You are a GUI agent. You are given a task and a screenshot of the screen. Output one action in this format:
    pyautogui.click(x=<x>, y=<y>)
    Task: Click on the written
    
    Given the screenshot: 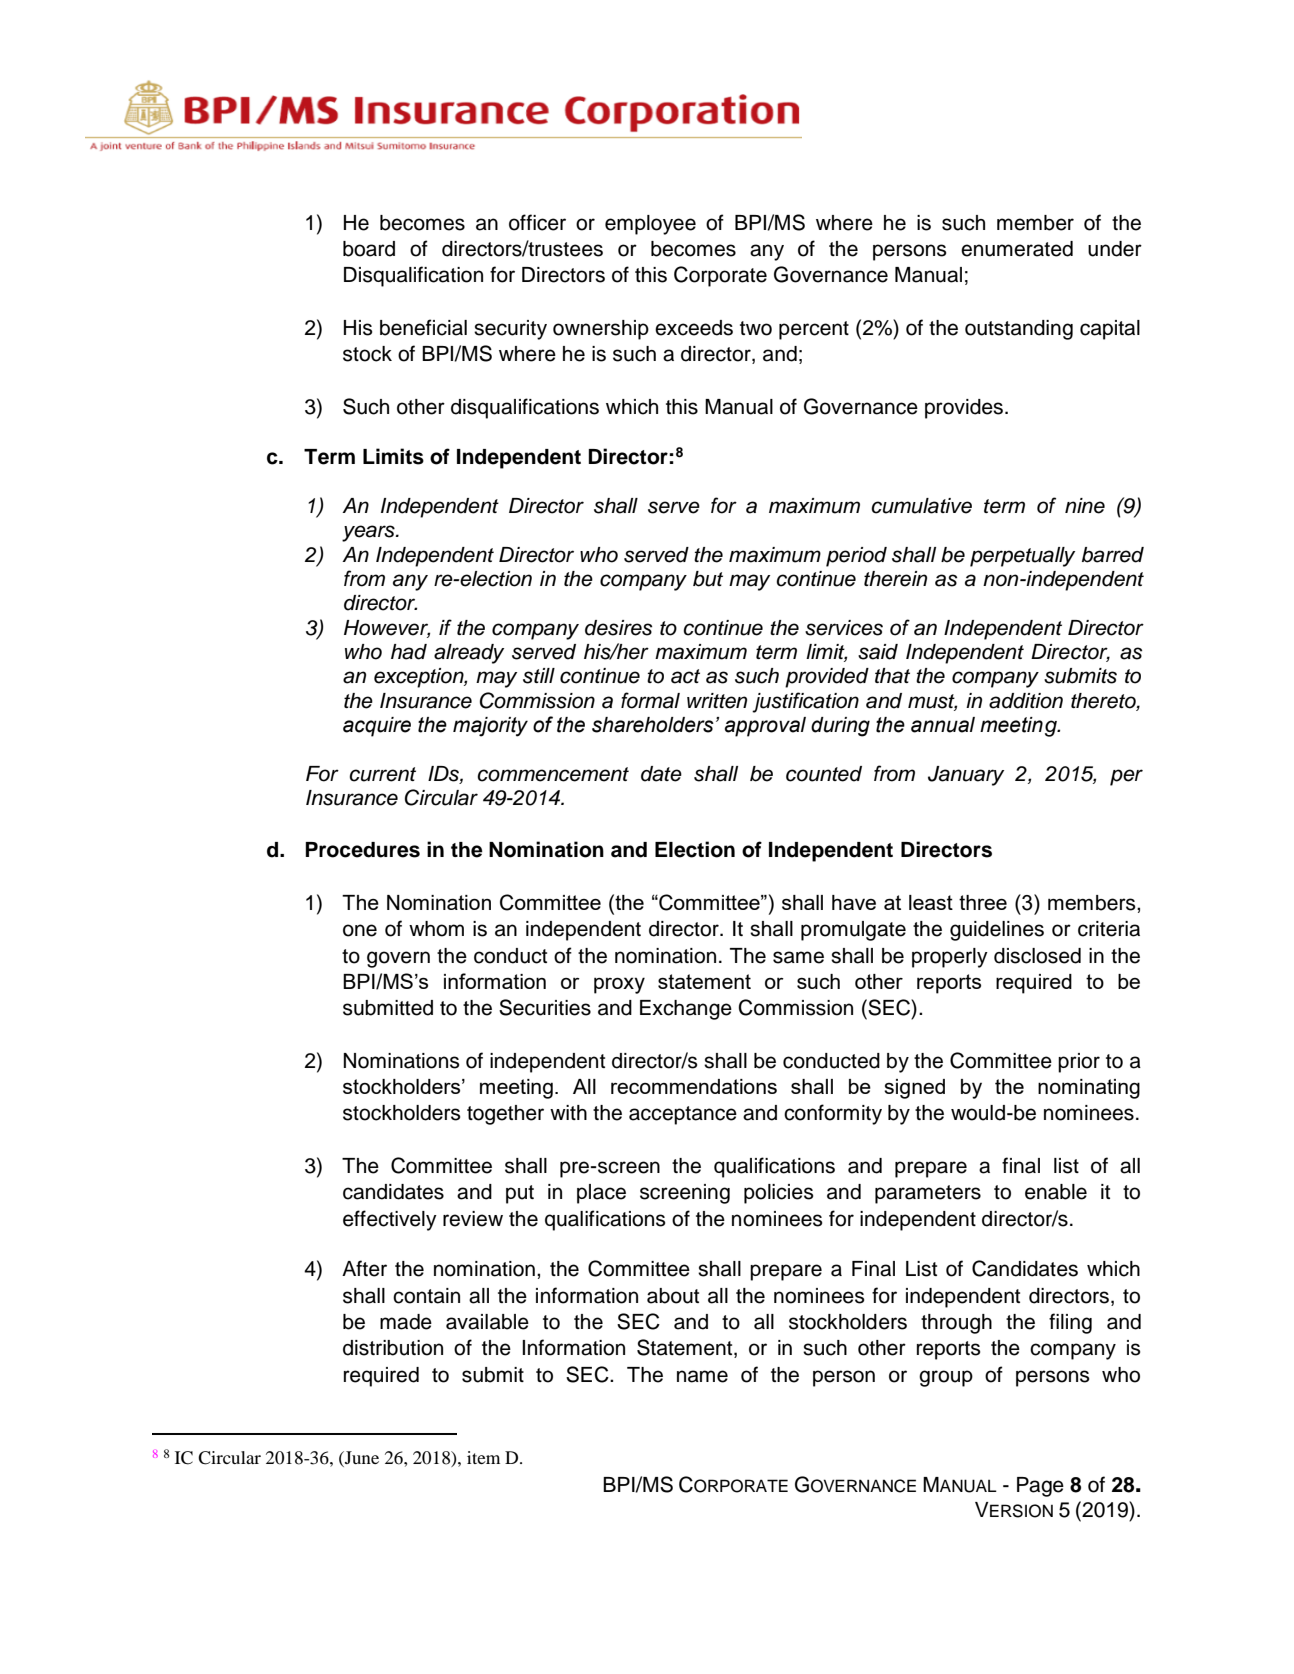 What is the action you would take?
    pyautogui.click(x=717, y=701)
